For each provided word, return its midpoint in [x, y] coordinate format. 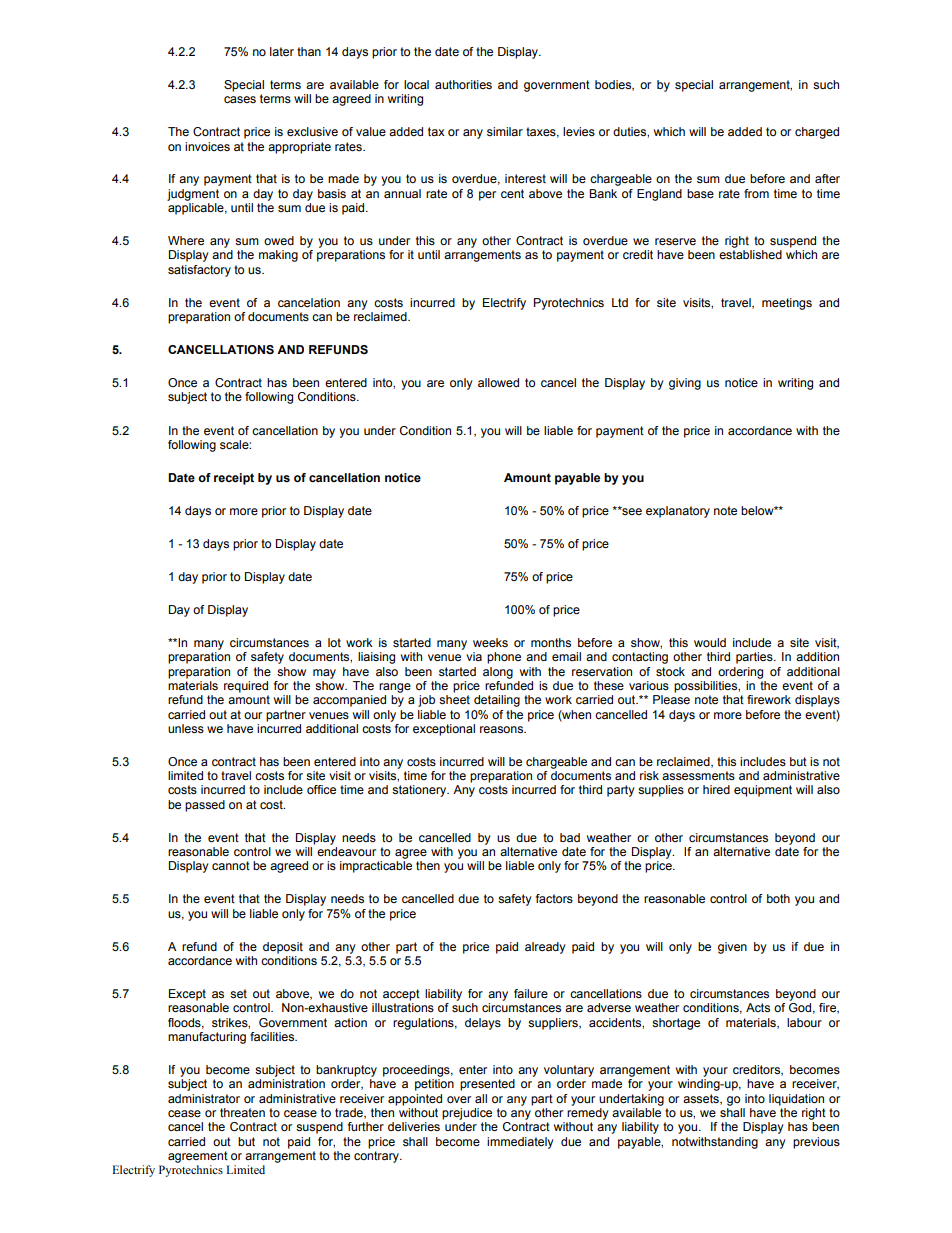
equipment [763, 791]
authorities [463, 84]
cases [240, 99]
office [321, 789]
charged [817, 133]
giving [685, 384]
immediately [520, 1143]
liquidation [796, 1100]
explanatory [678, 512]
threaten [242, 1112]
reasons [503, 729]
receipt [234, 479]
